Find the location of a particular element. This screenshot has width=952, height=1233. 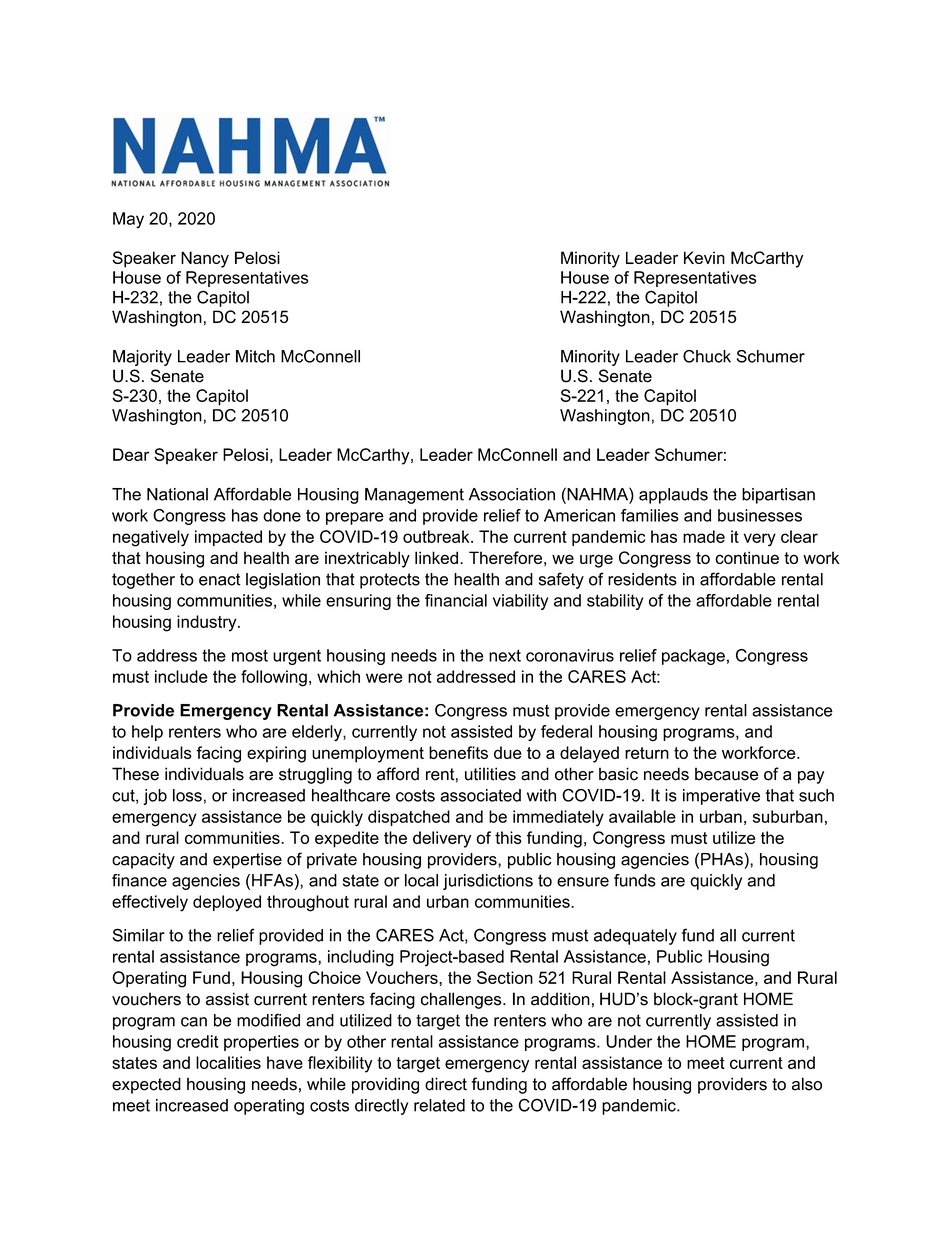

credit is located at coordinates (197, 1041).
